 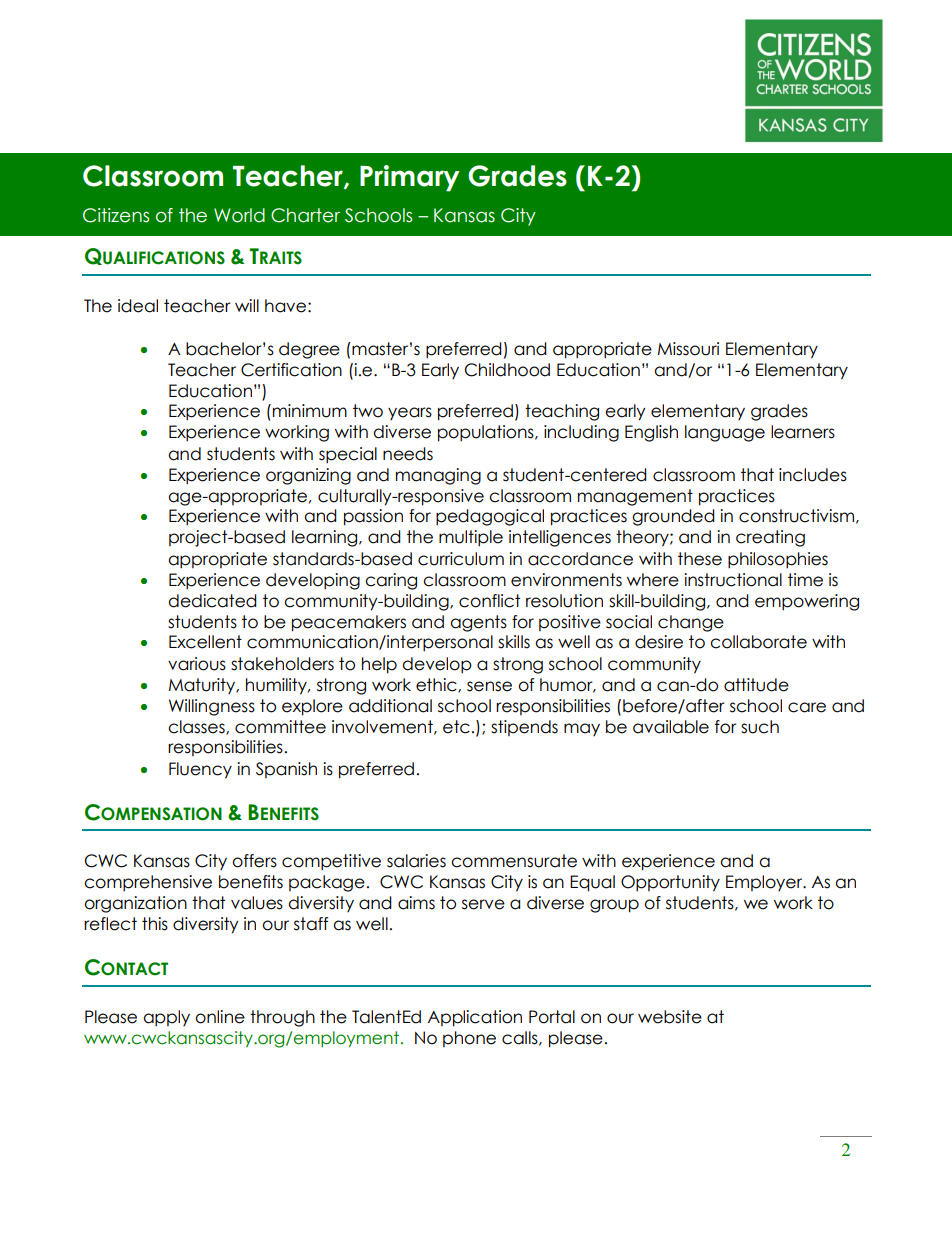 What do you see at coordinates (239, 215) in the page?
I see `World` at bounding box center [239, 215].
